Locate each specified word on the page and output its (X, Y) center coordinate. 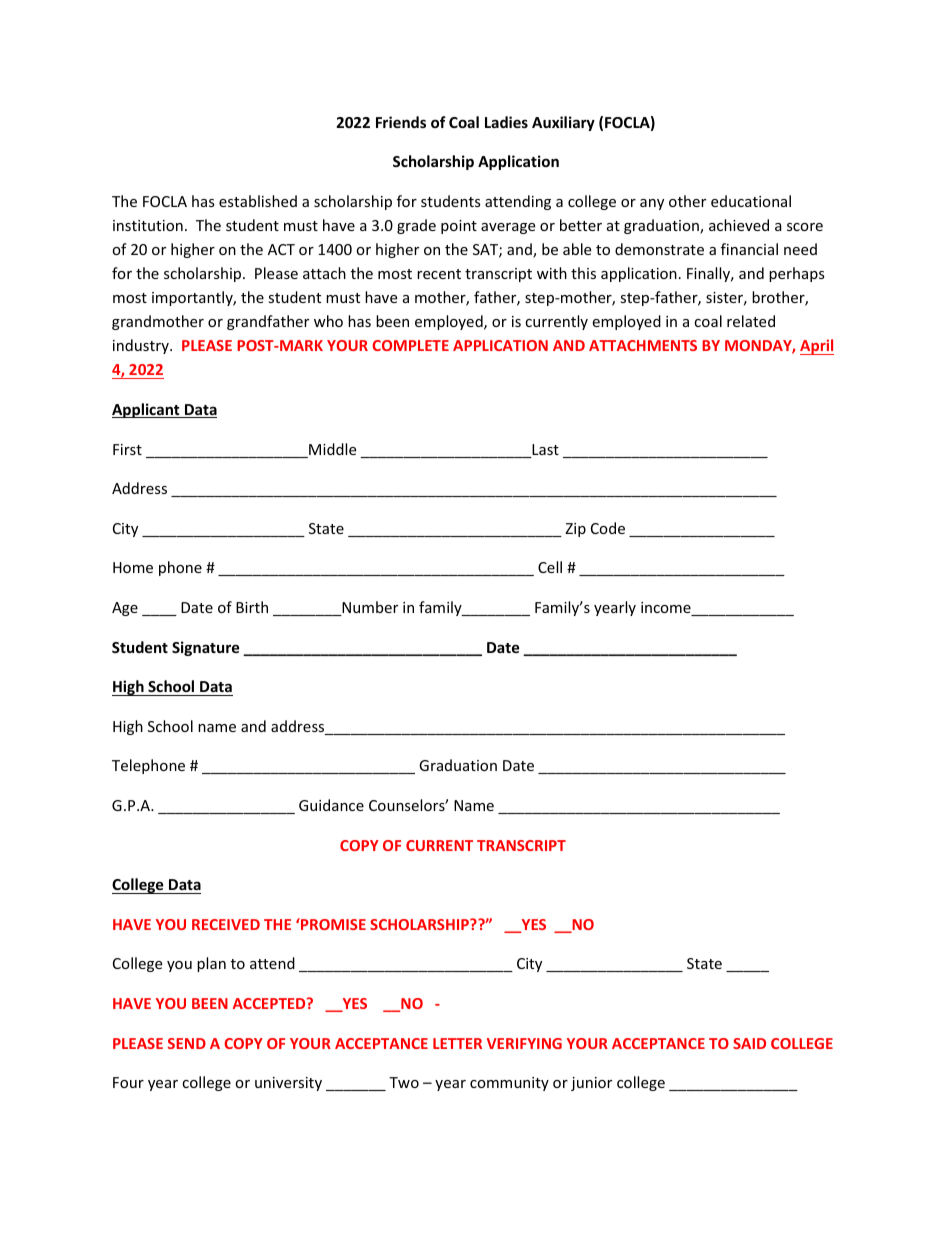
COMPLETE (410, 345)
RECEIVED (226, 924)
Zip (575, 530)
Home (133, 567)
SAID (749, 1043)
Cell (550, 567)
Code (608, 528)
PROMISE (332, 924)
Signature (206, 648)
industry (142, 346)
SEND (187, 1043)
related (751, 321)
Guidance (331, 805)
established (258, 201)
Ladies (506, 122)
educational (751, 201)
